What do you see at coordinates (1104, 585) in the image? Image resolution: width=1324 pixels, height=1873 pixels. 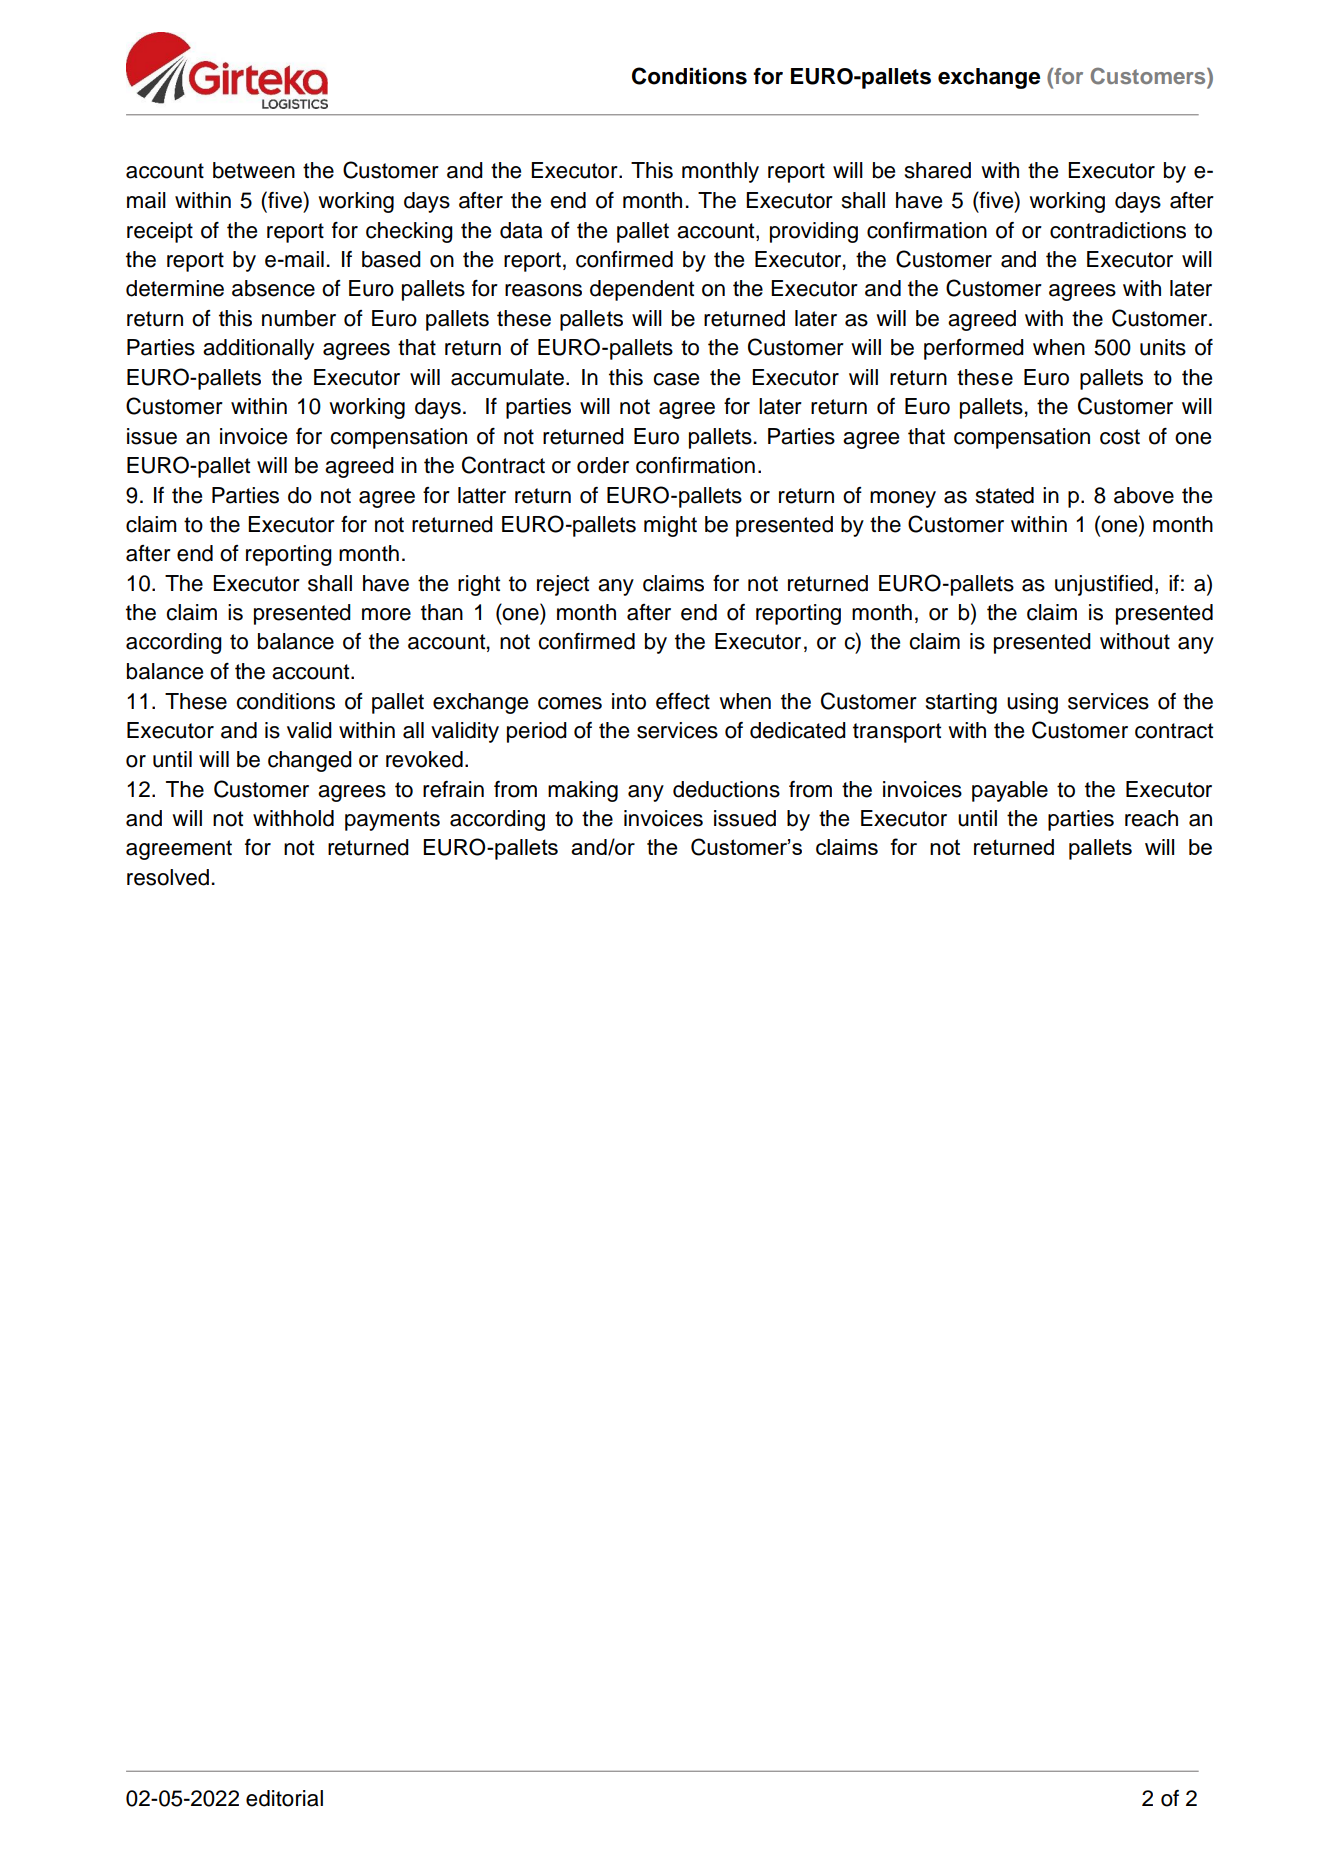 I see `unjustified` at bounding box center [1104, 585].
